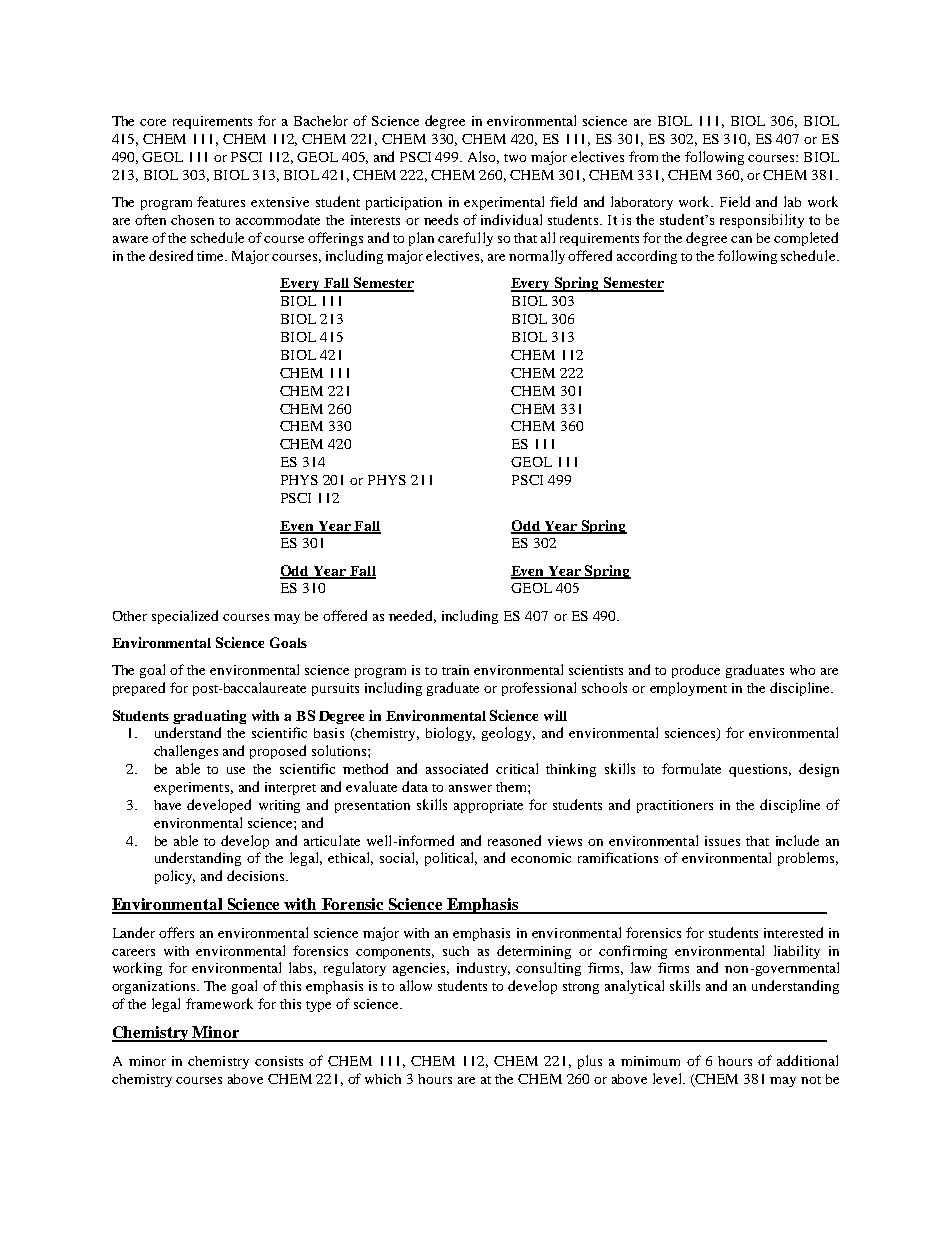 The image size is (952, 1233). What do you see at coordinates (643, 156) in the document?
I see `from` at bounding box center [643, 156].
